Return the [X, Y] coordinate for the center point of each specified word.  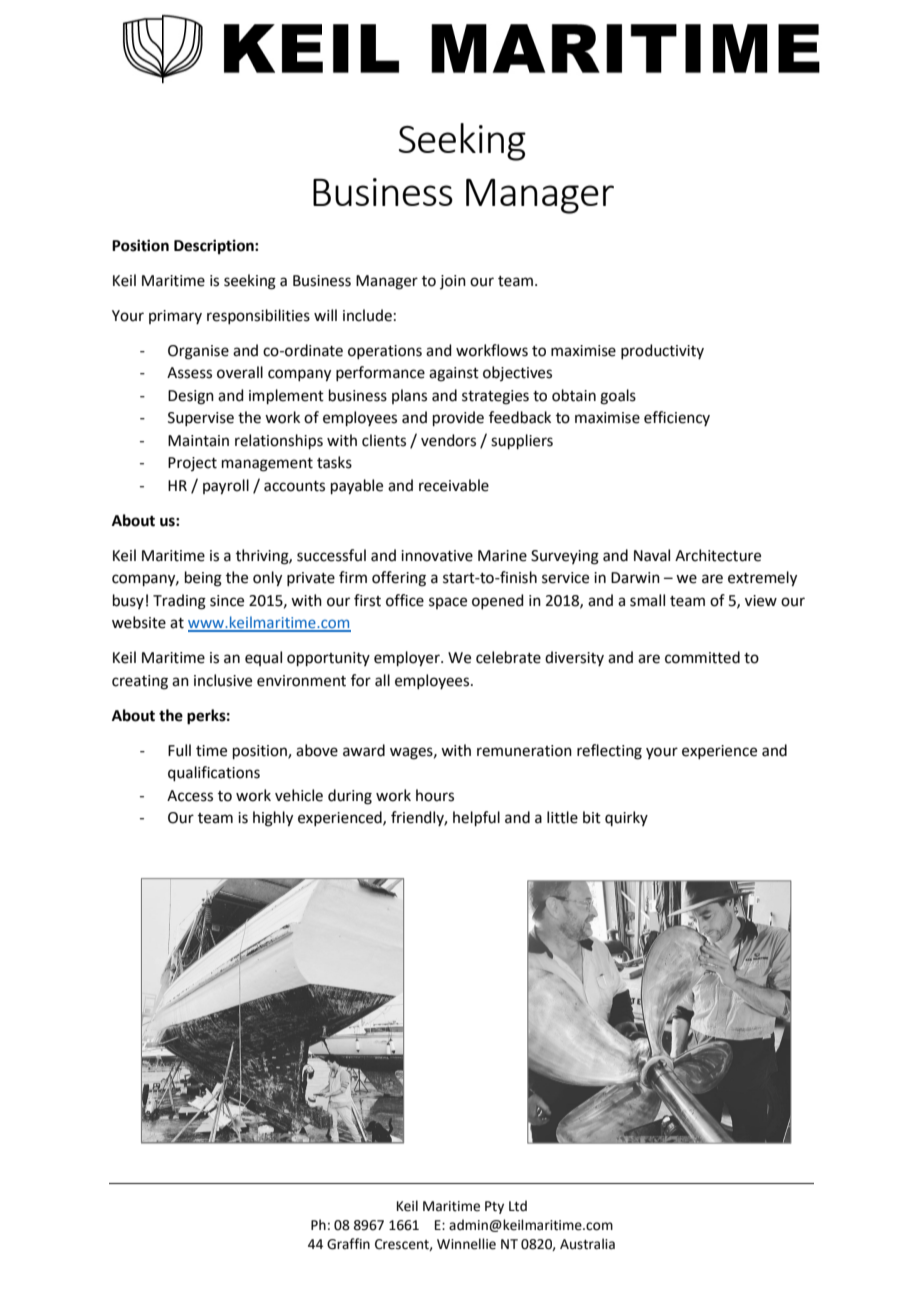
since [227, 601]
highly [273, 819]
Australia [587, 1244]
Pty [494, 1207]
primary [175, 317]
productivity [662, 351]
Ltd [518, 1206]
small [647, 600]
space [448, 603]
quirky [626, 818]
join [453, 282]
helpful [476, 818]
